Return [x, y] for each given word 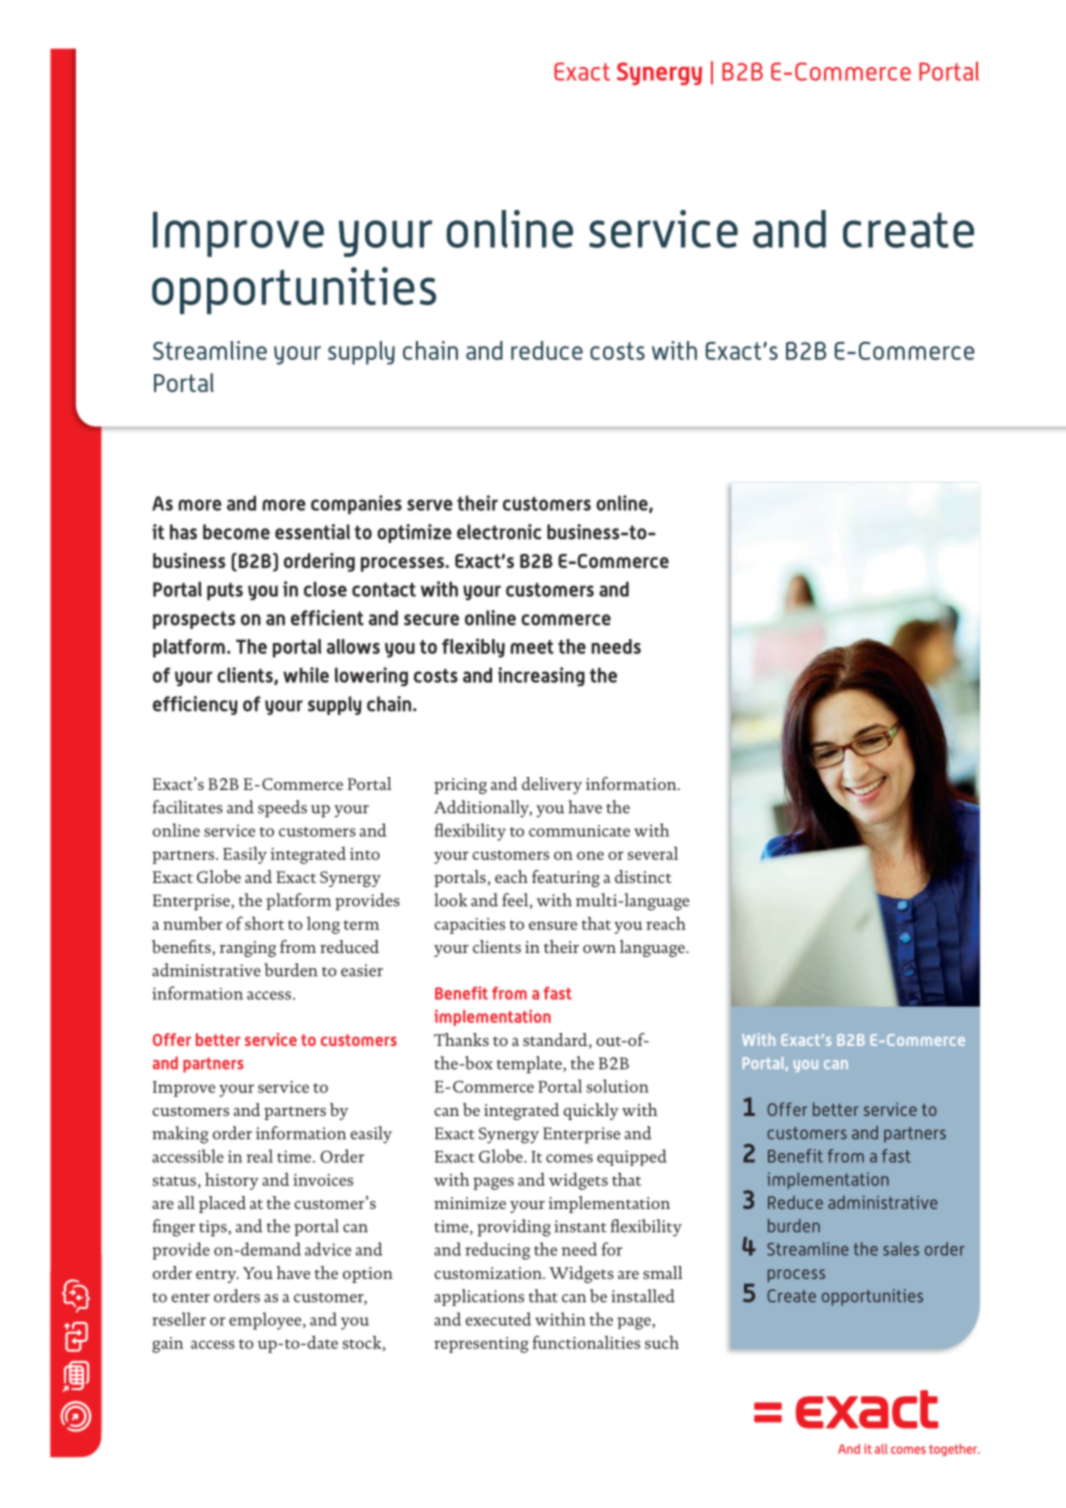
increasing [541, 676]
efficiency [195, 705]
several [653, 853]
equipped [632, 1157]
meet [532, 647]
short [264, 923]
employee [266, 1321]
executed [498, 1319]
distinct [643, 876]
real [260, 1156]
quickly [591, 1111]
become [236, 532]
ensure [553, 925]
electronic [499, 532]
